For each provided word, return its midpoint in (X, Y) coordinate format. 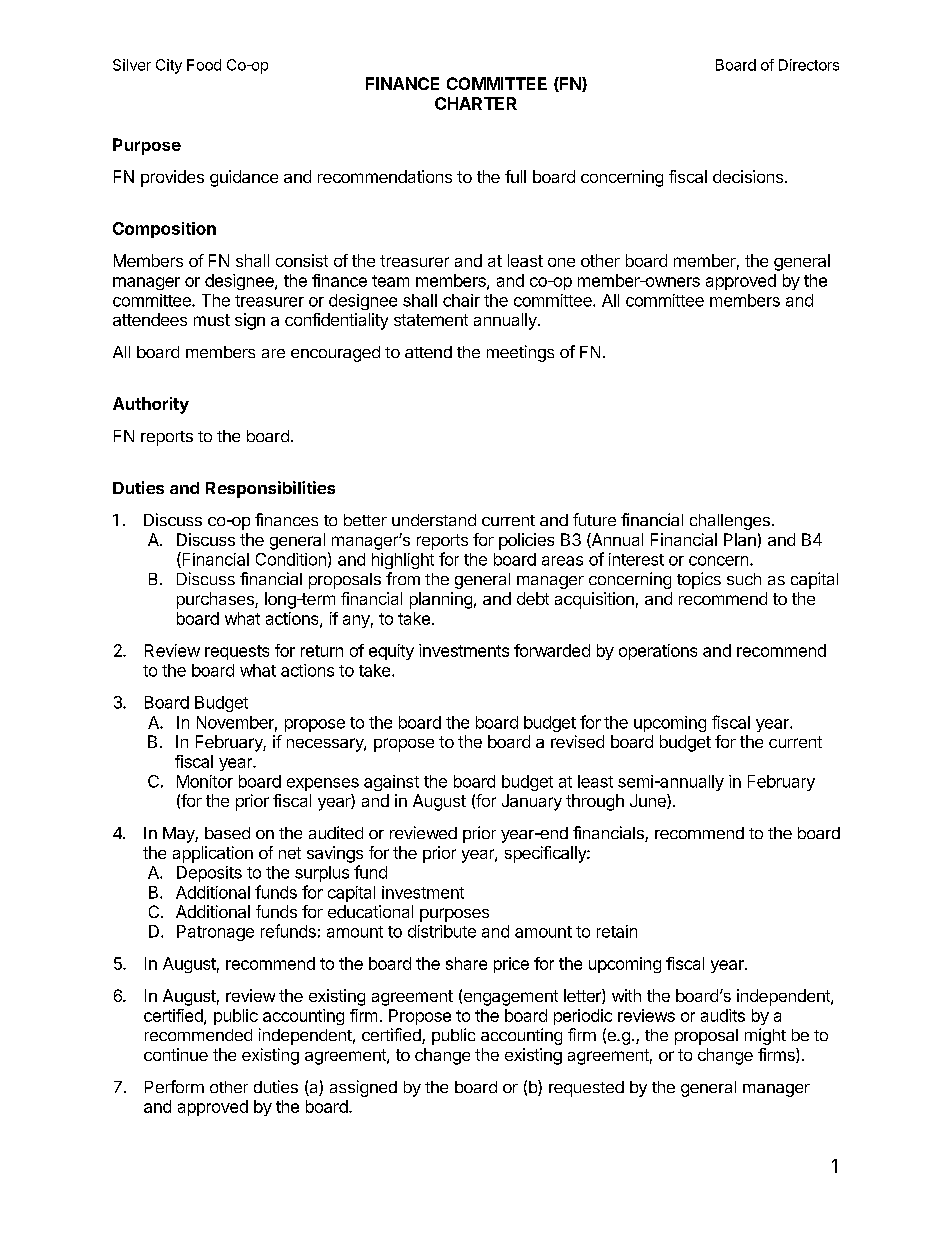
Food (204, 65)
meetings (520, 353)
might (765, 1036)
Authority (151, 405)
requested (586, 1089)
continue (176, 1054)
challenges (730, 522)
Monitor (205, 781)
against (391, 783)
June (649, 801)
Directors (809, 65)
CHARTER (476, 103)
